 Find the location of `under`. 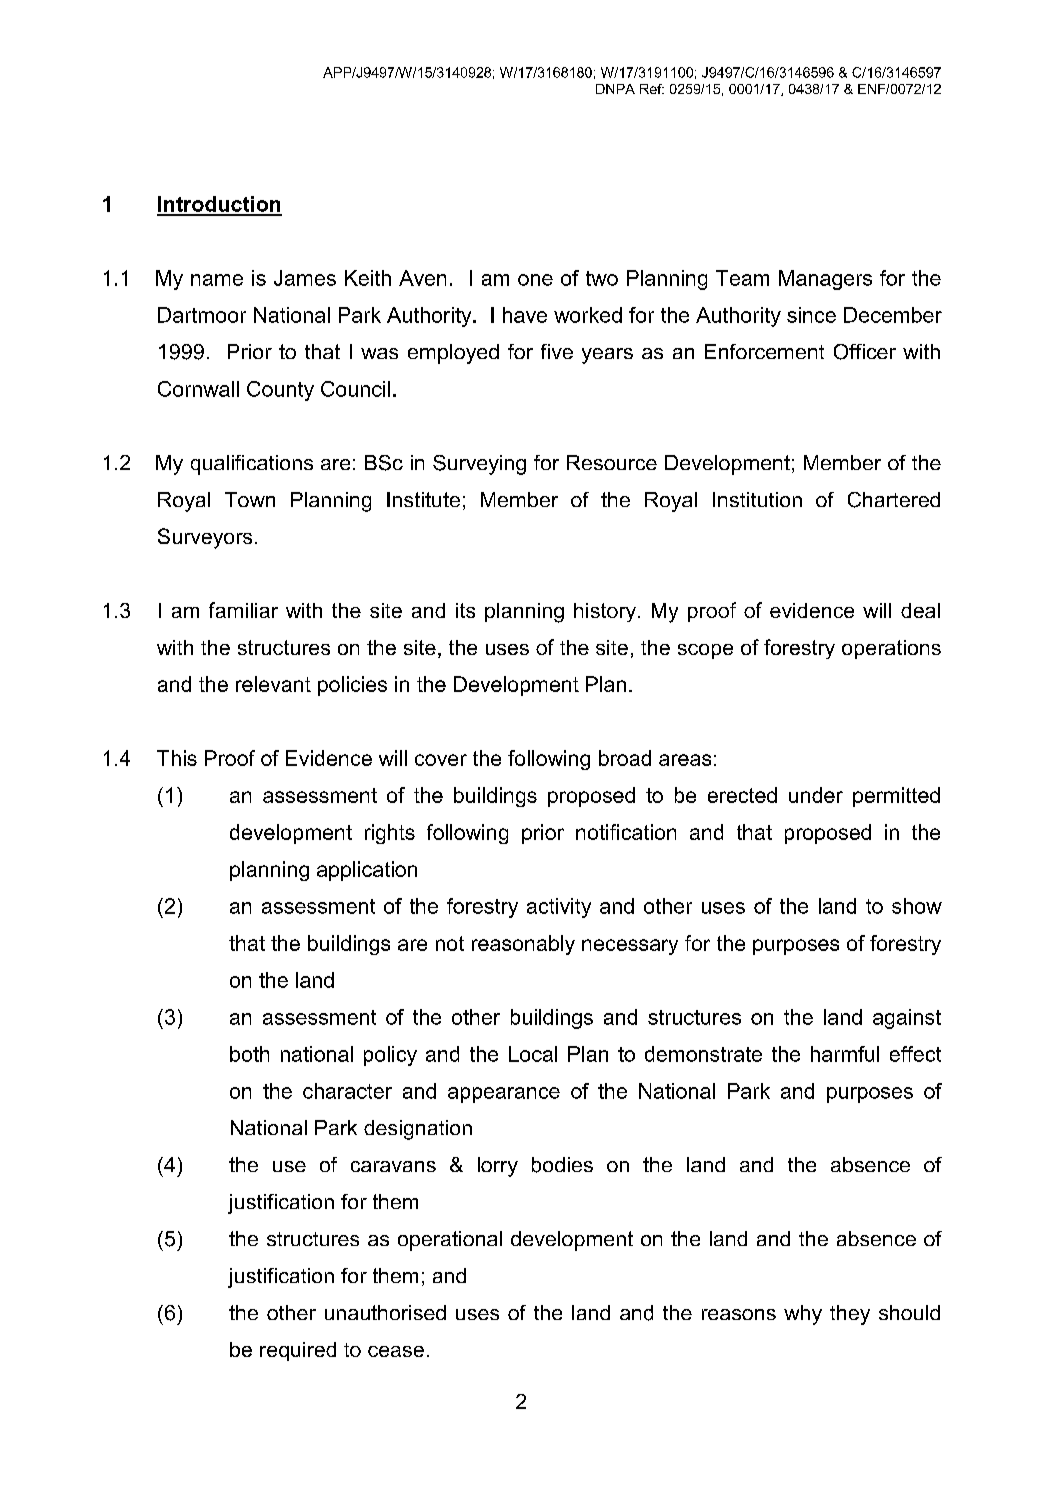

under is located at coordinates (816, 795).
